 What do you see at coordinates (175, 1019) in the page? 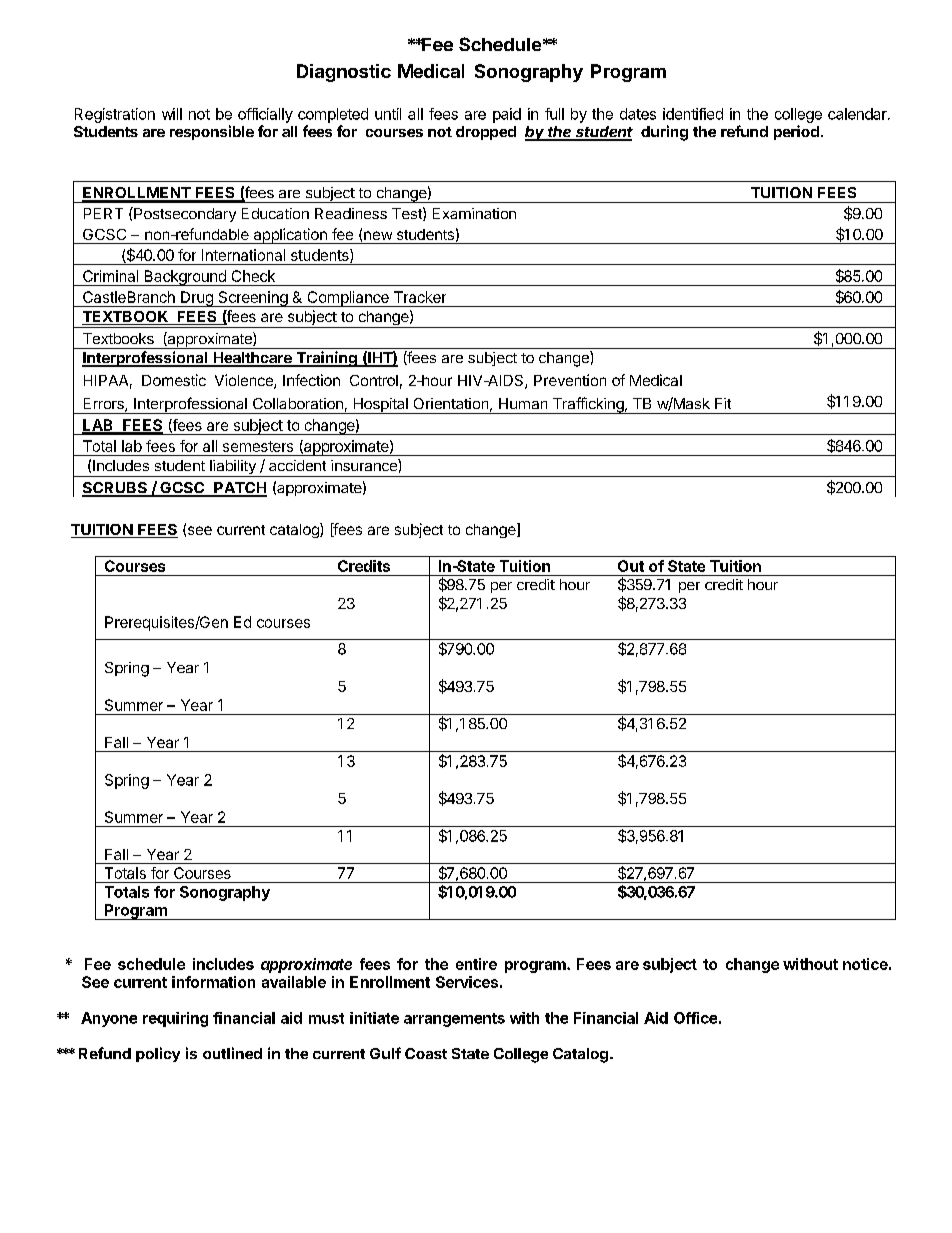
I see `requiring` at bounding box center [175, 1019].
